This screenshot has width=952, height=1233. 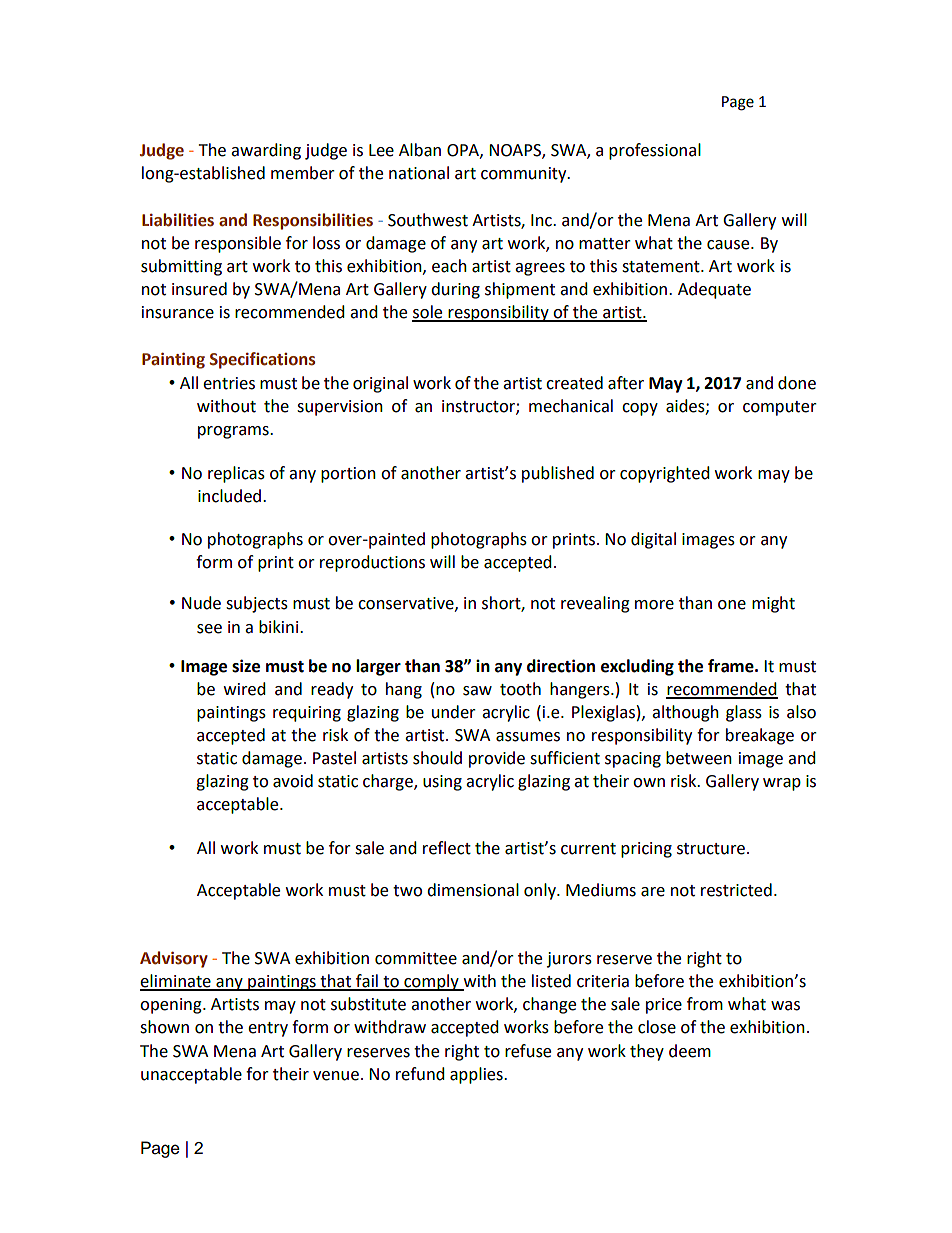 I want to click on subjects, so click(x=257, y=604).
